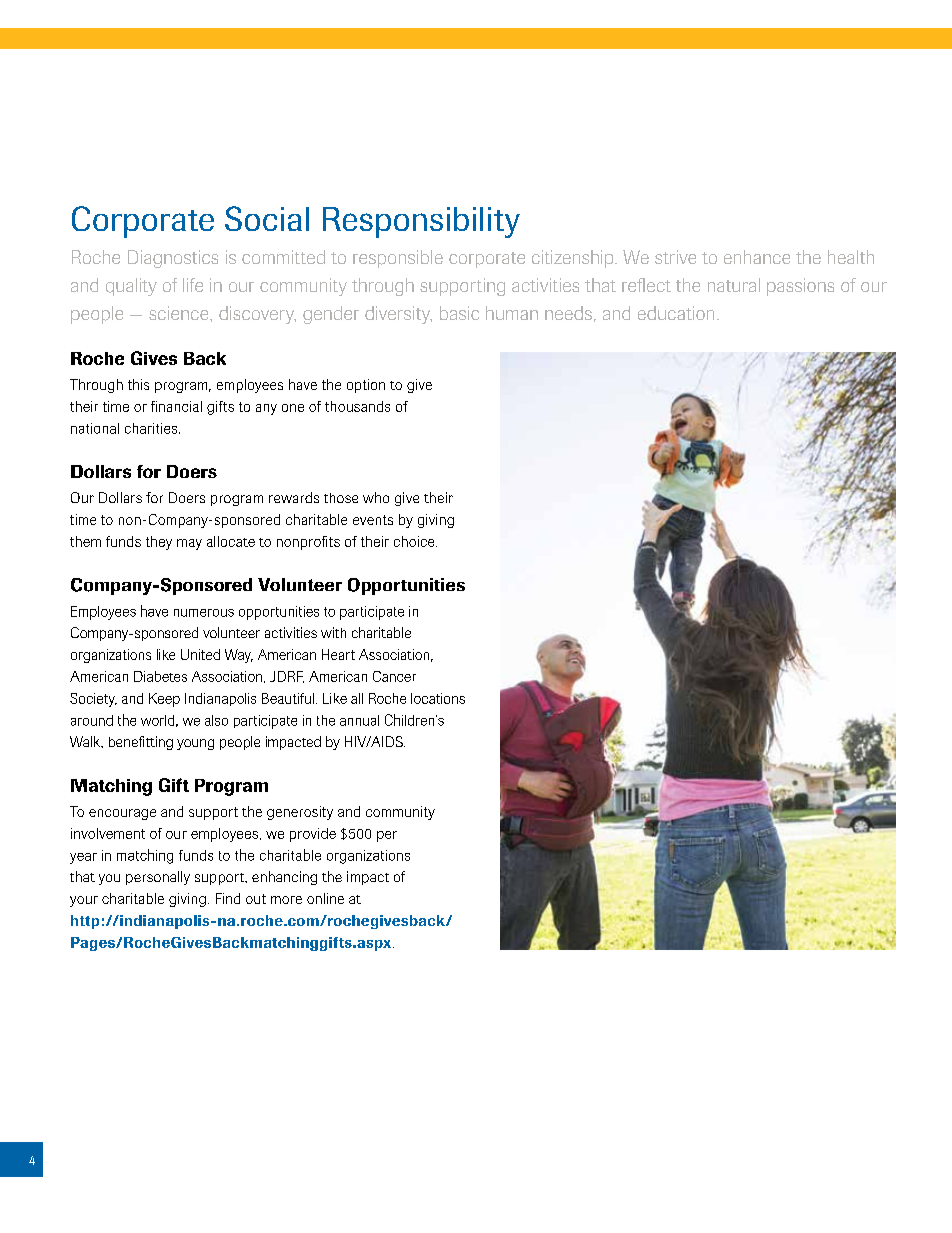 The width and height of the screenshot is (952, 1233). Describe the element at coordinates (421, 222) in the screenshot. I see `Responsibility` at that location.
